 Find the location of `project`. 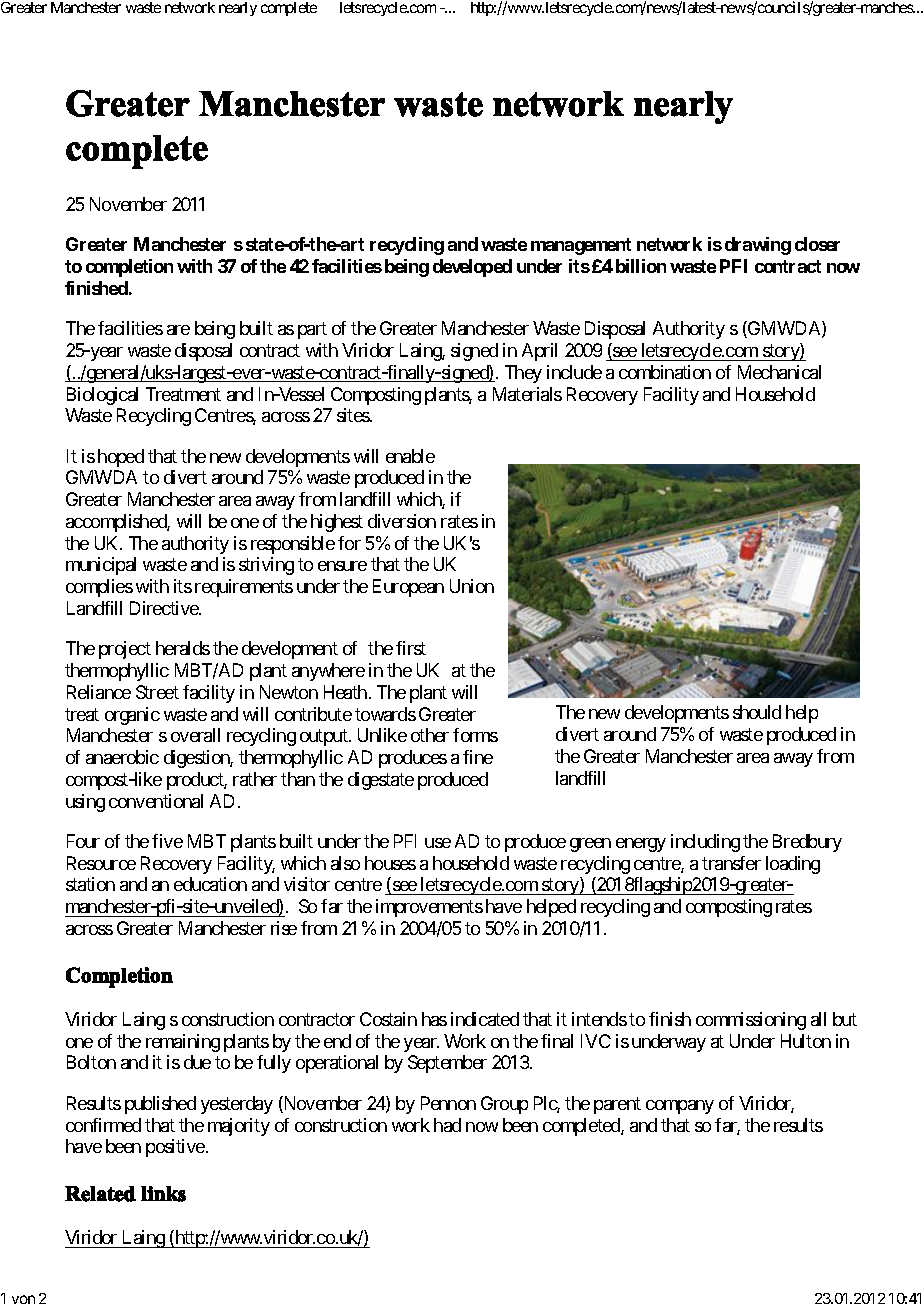

project is located at coordinates (125, 650).
